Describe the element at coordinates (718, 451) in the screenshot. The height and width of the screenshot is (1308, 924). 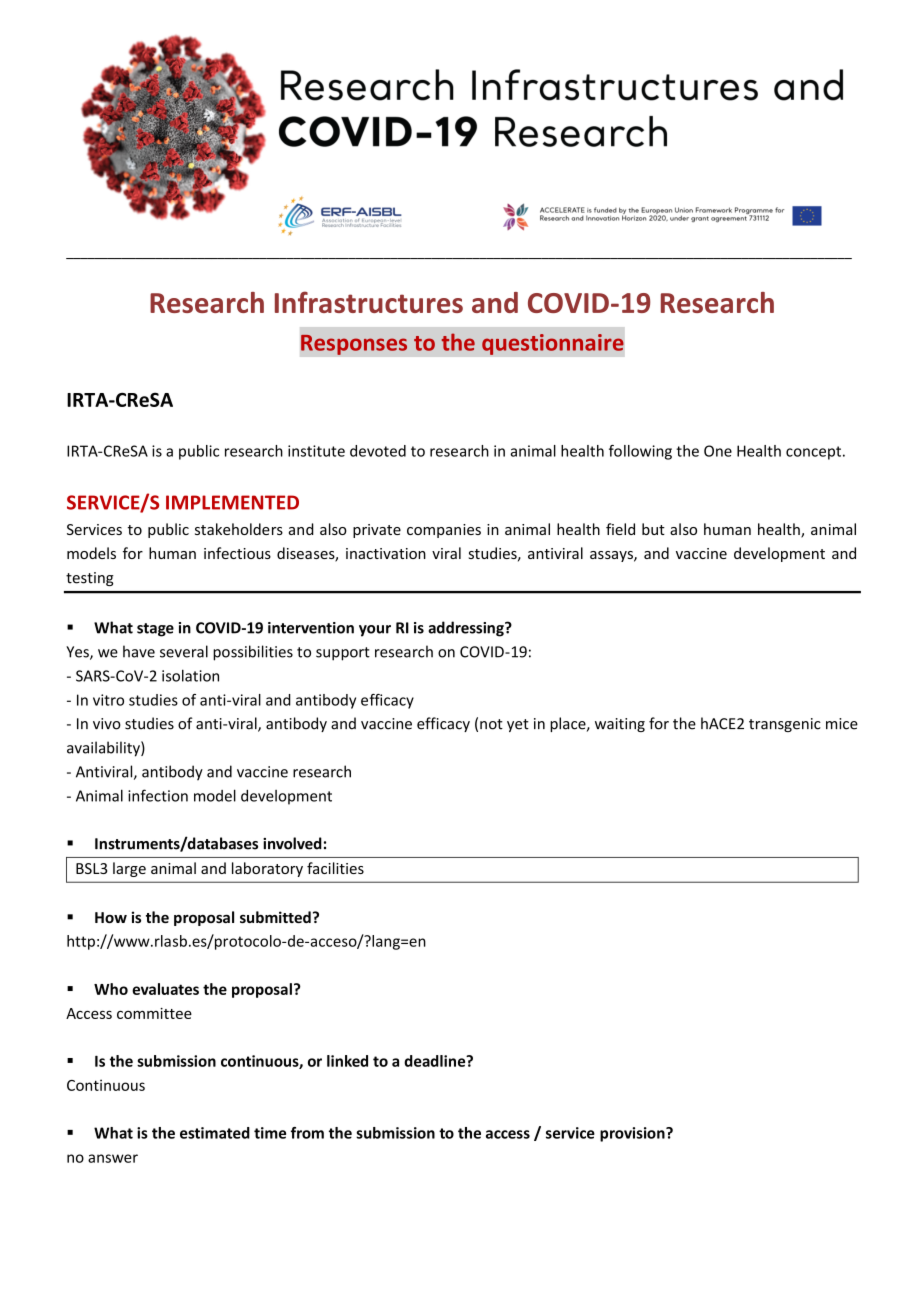
I see `One` at that location.
